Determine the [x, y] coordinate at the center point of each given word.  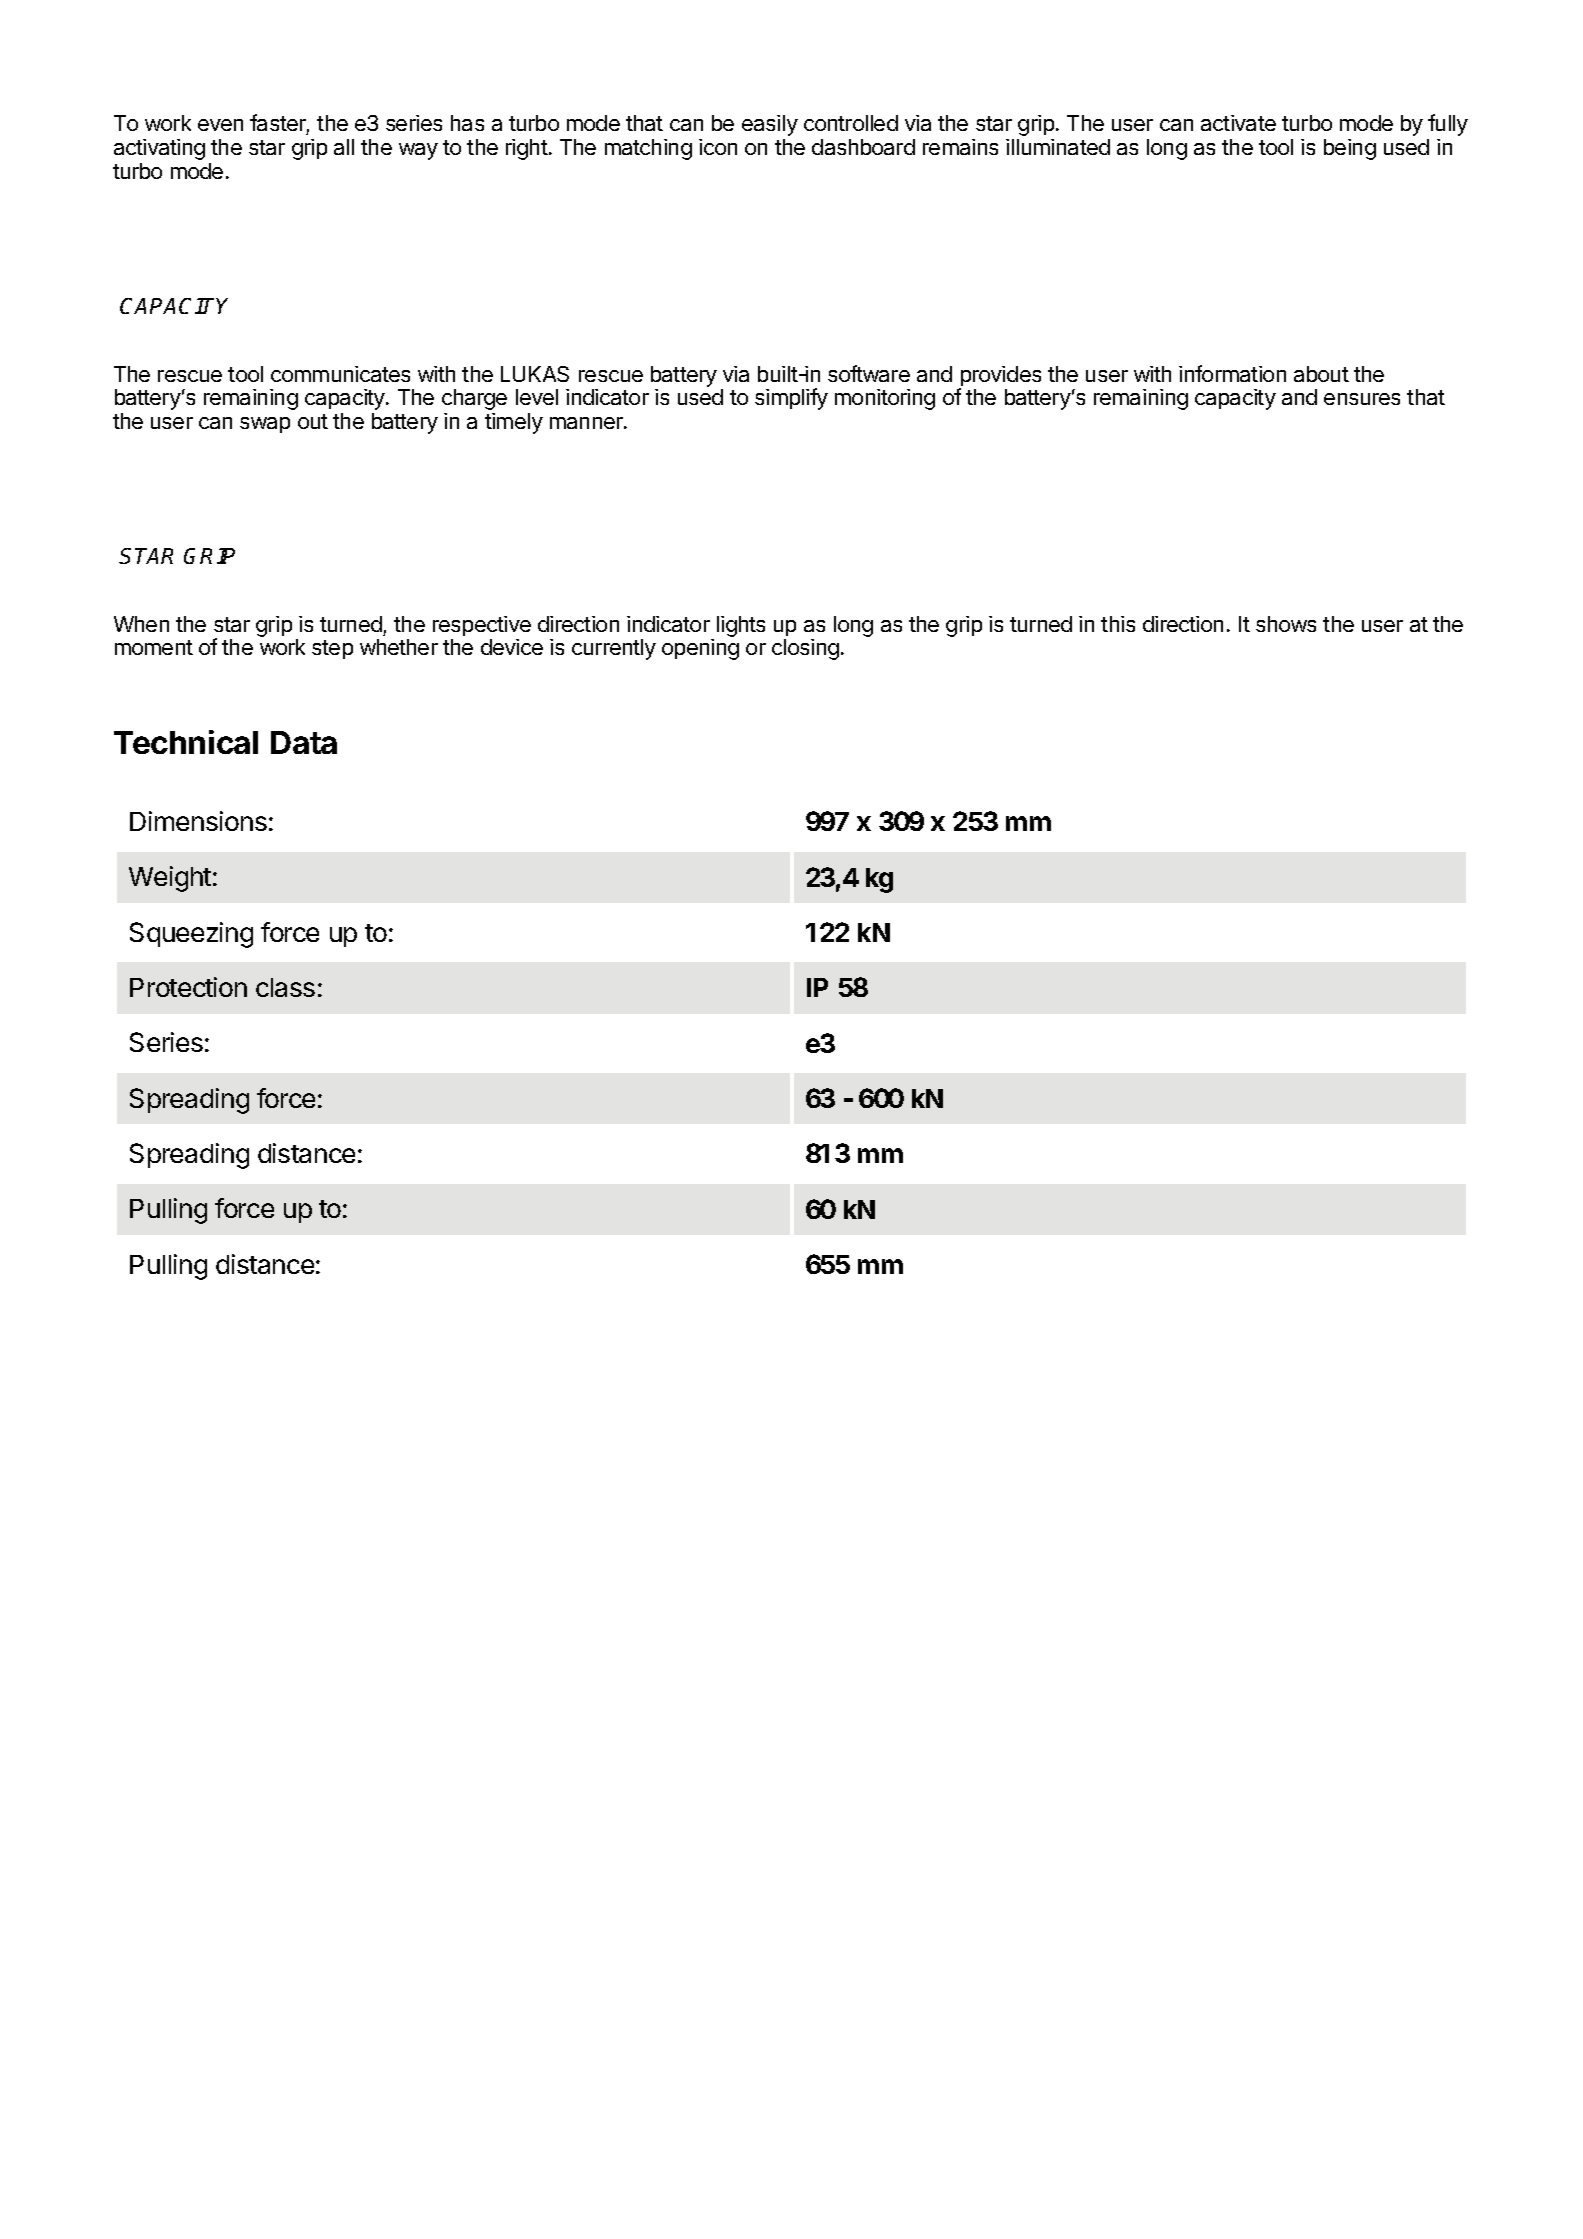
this [1118, 624]
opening [700, 649]
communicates [340, 374]
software [869, 373]
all [344, 147]
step [332, 649]
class [285, 987]
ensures [1362, 399]
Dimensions [198, 821]
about [1321, 374]
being [1350, 149]
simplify [791, 399]
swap [265, 425]
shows [1286, 624]
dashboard [863, 147]
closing [805, 649]
